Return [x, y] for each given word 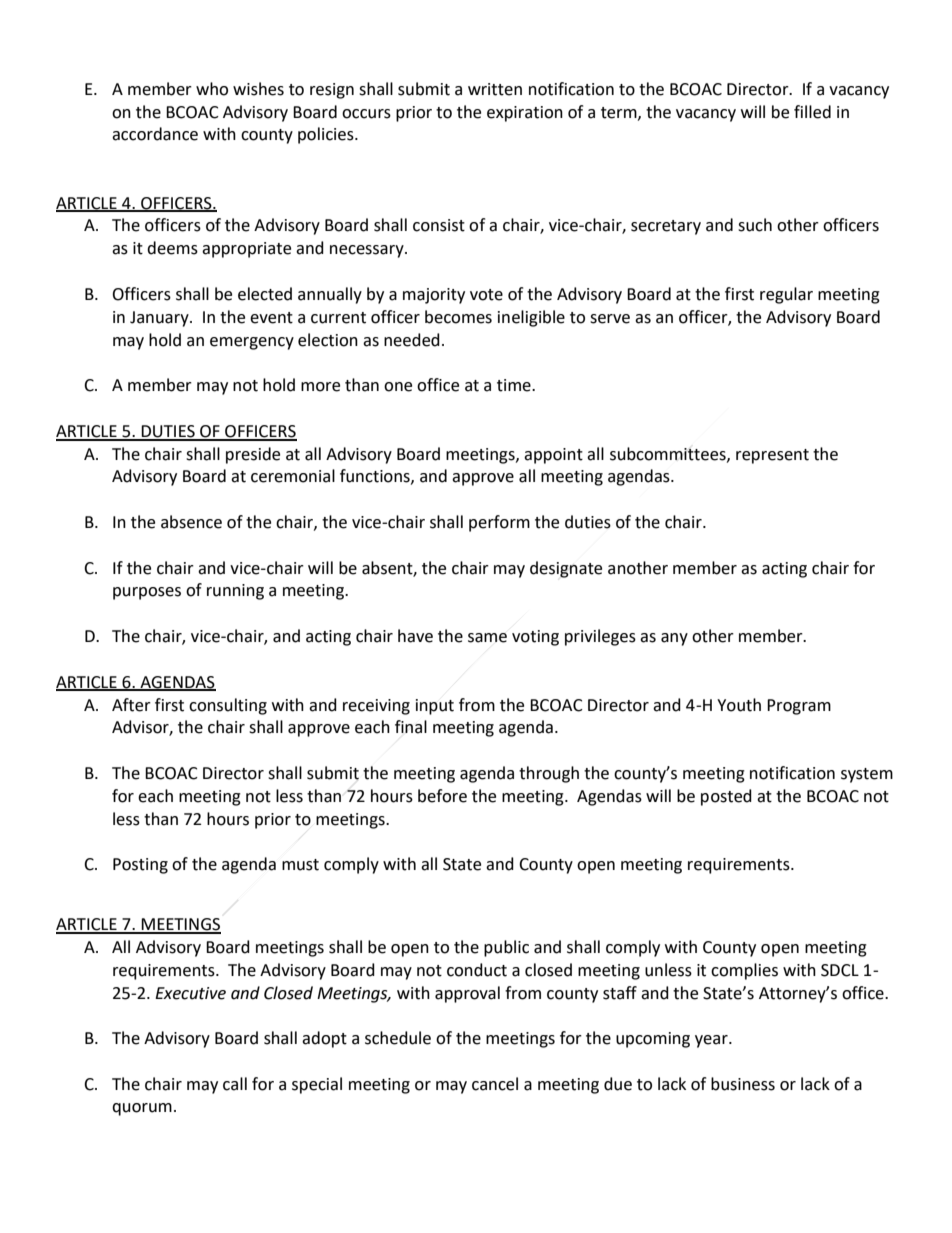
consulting [228, 706]
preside [253, 455]
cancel [495, 1084]
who [212, 89]
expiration [525, 114]
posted [726, 797]
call [235, 1084]
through [549, 774]
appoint [553, 456]
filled [812, 112]
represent [772, 456]
